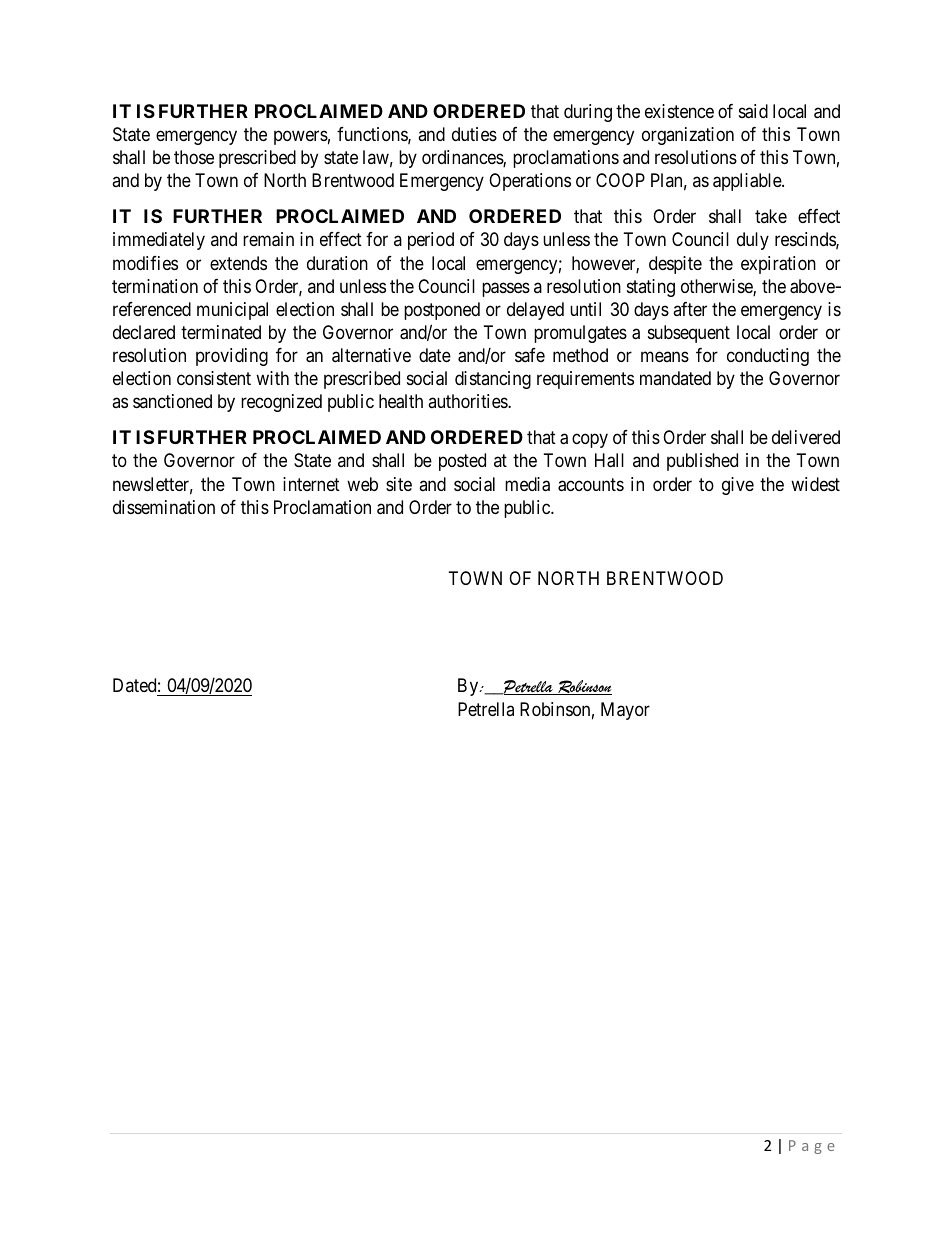 Image resolution: width=952 pixels, height=1233 pixels. What do you see at coordinates (474, 134) in the image?
I see `duties` at bounding box center [474, 134].
